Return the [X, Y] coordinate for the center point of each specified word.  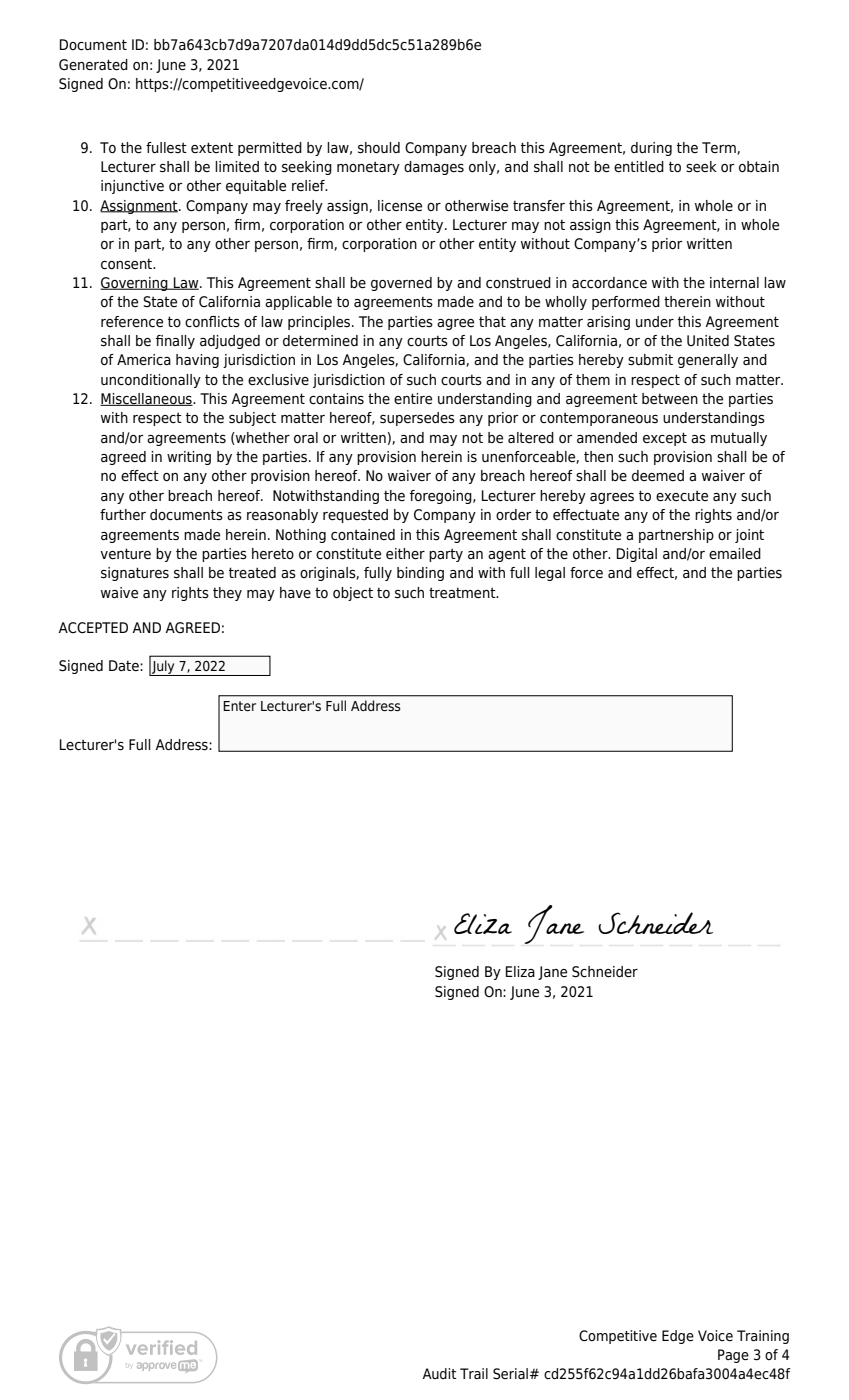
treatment [463, 592]
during [651, 149]
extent [212, 147]
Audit [439, 1373]
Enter [239, 706]
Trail [474, 1373]
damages [434, 168]
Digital [637, 555]
